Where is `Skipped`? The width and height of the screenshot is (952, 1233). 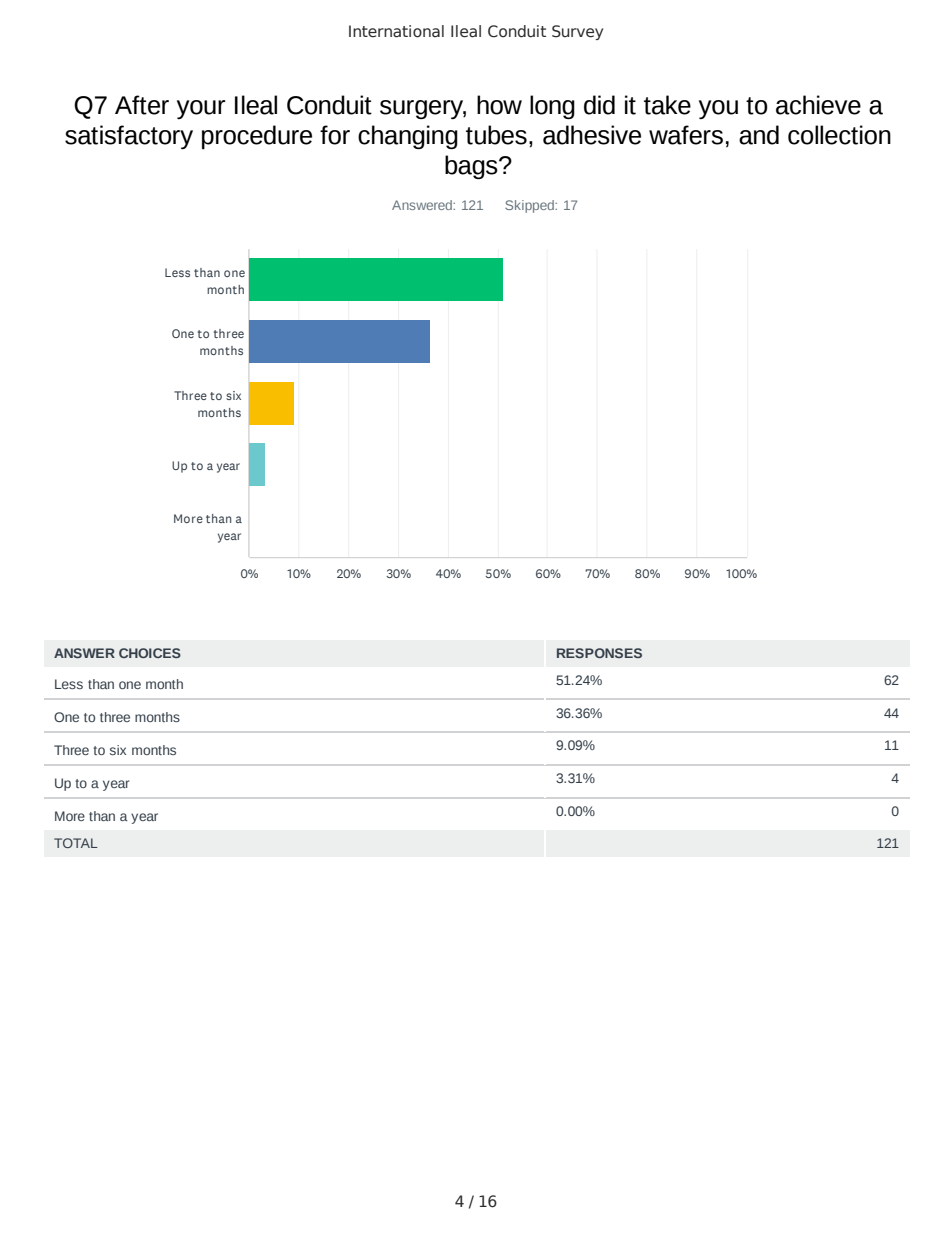
Skipped is located at coordinates (530, 206).
